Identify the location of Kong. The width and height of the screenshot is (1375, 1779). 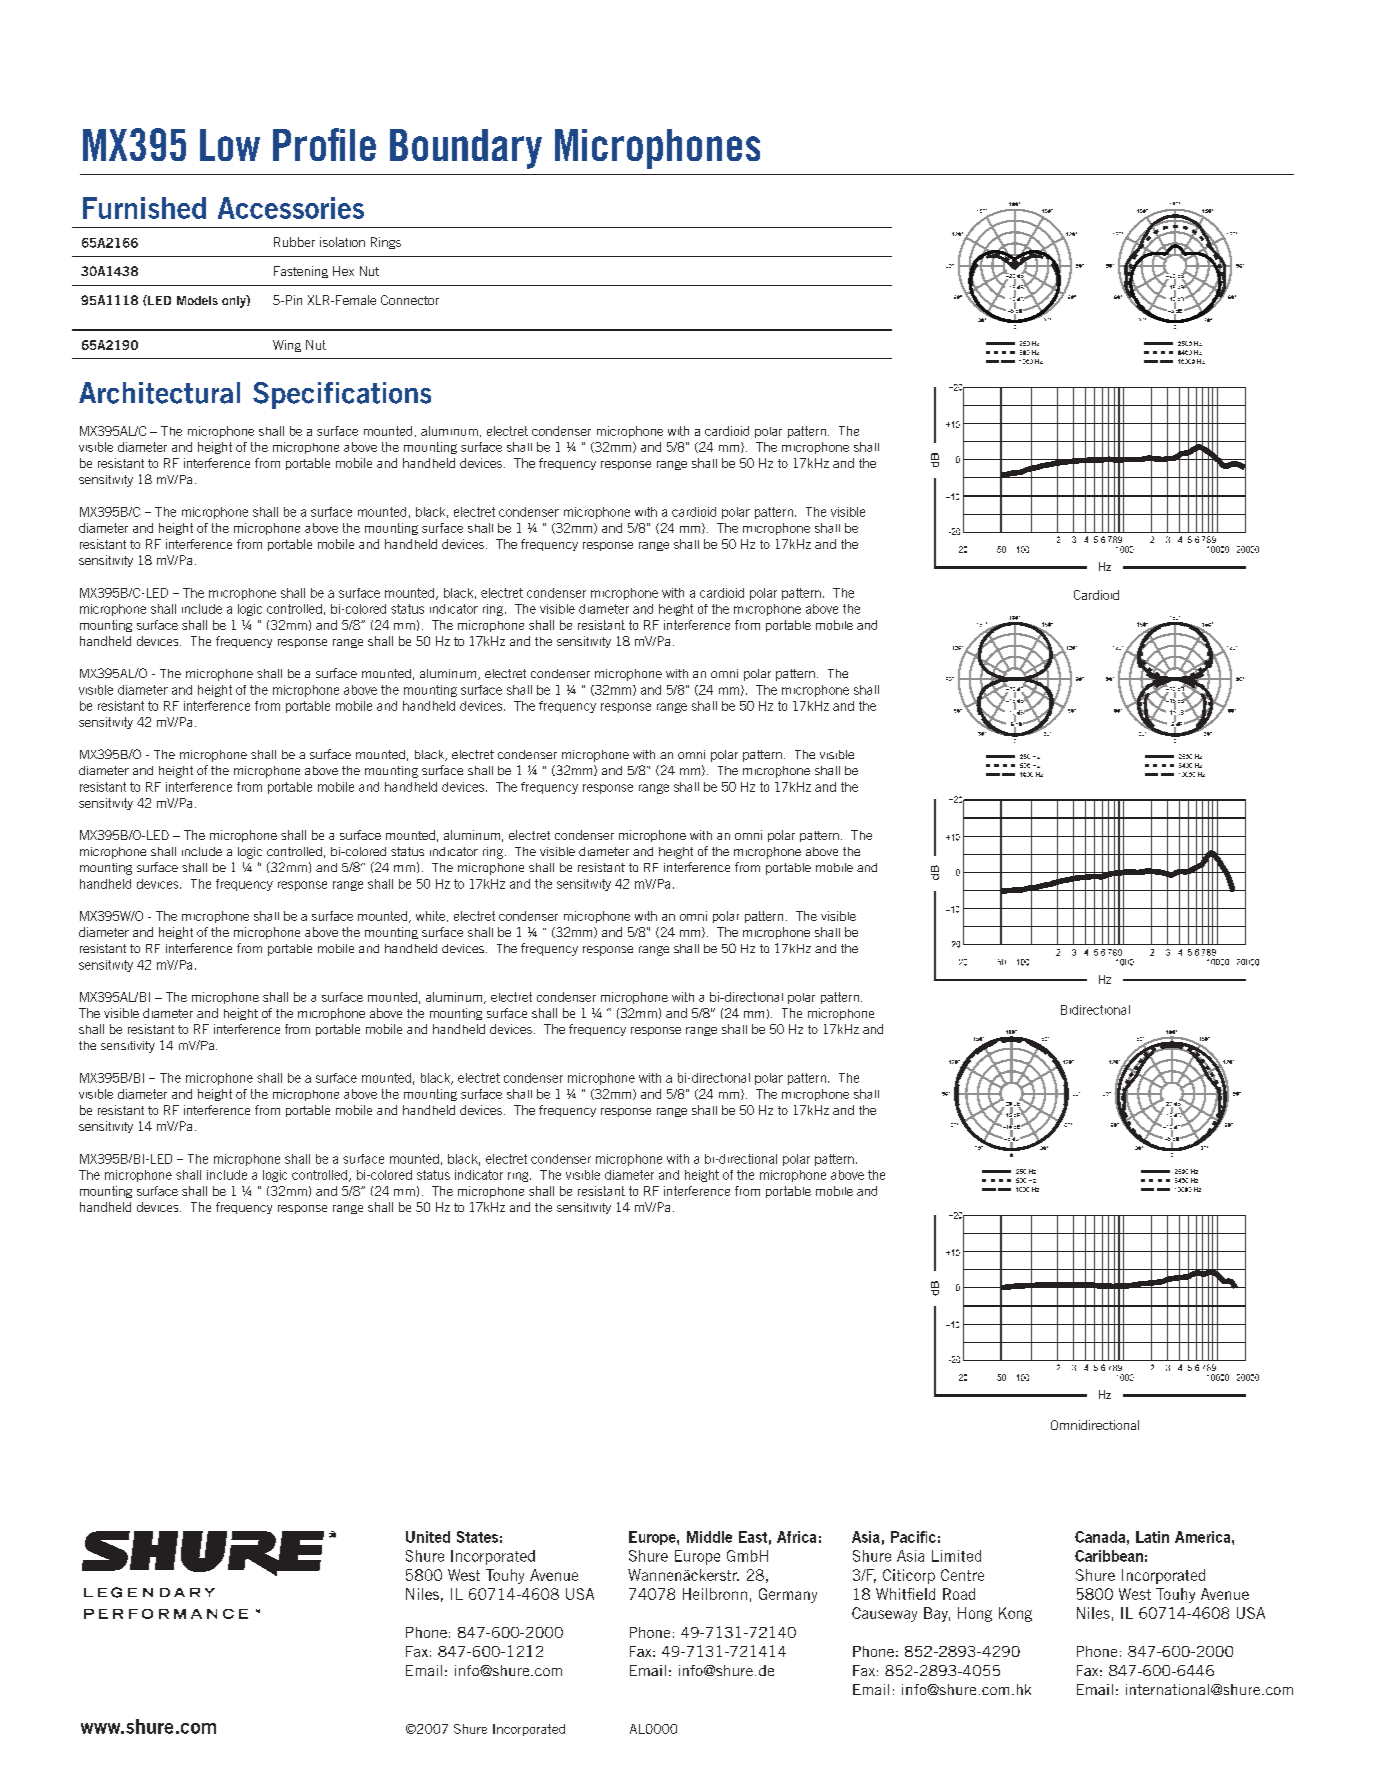
(1015, 1614).
